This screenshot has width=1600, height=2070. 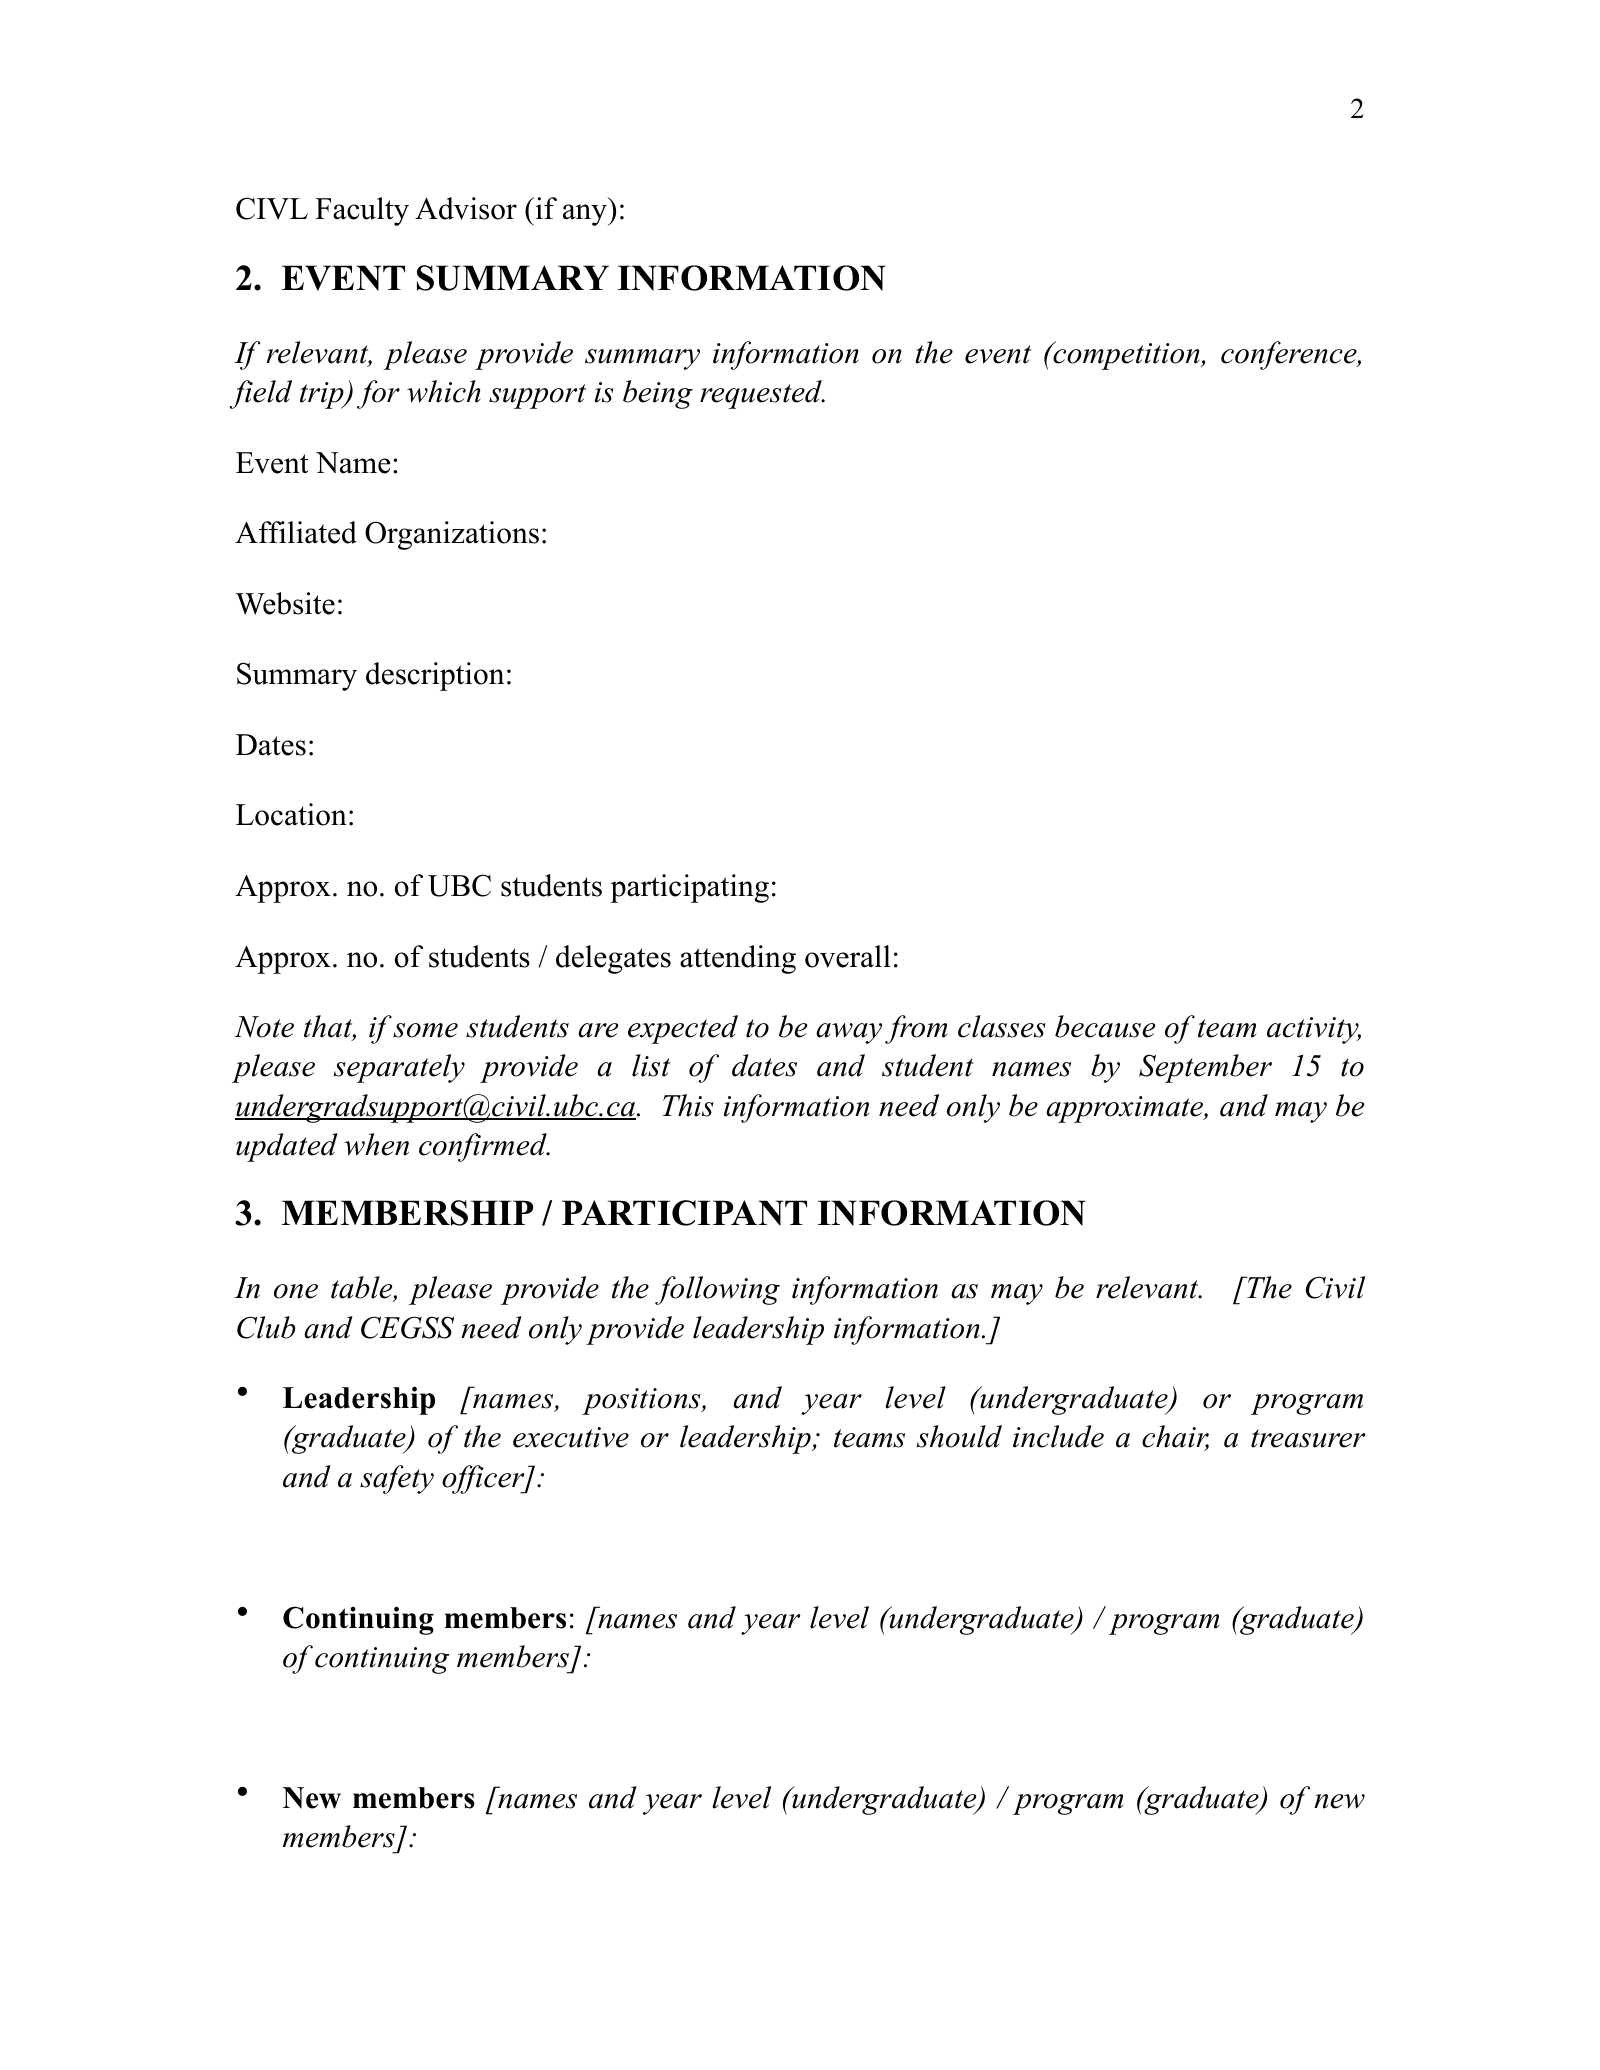 I want to click on safety, so click(x=397, y=1479).
